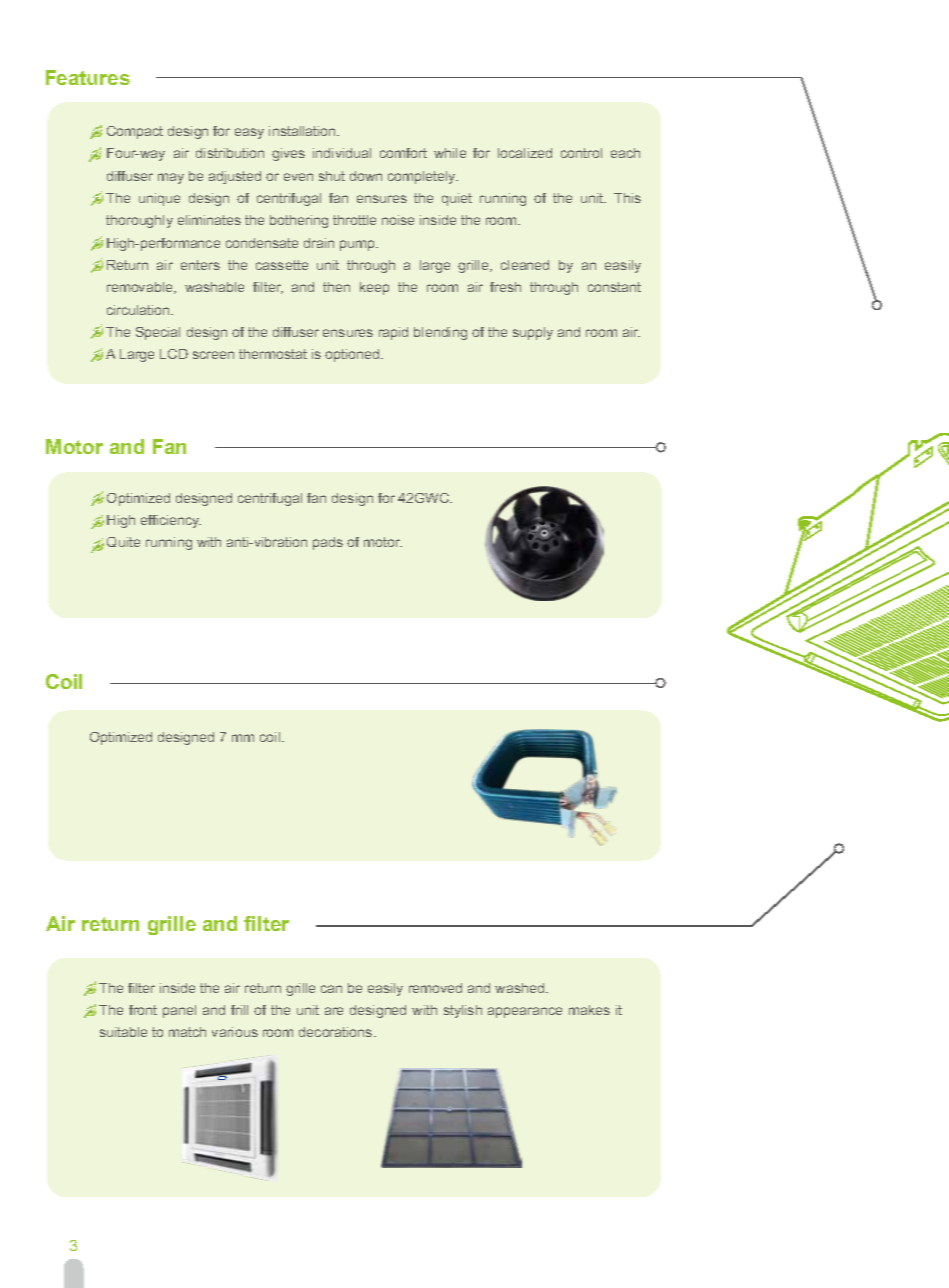 This screenshot has width=949, height=1288. Describe the element at coordinates (135, 132) in the screenshot. I see `Compact` at that location.
